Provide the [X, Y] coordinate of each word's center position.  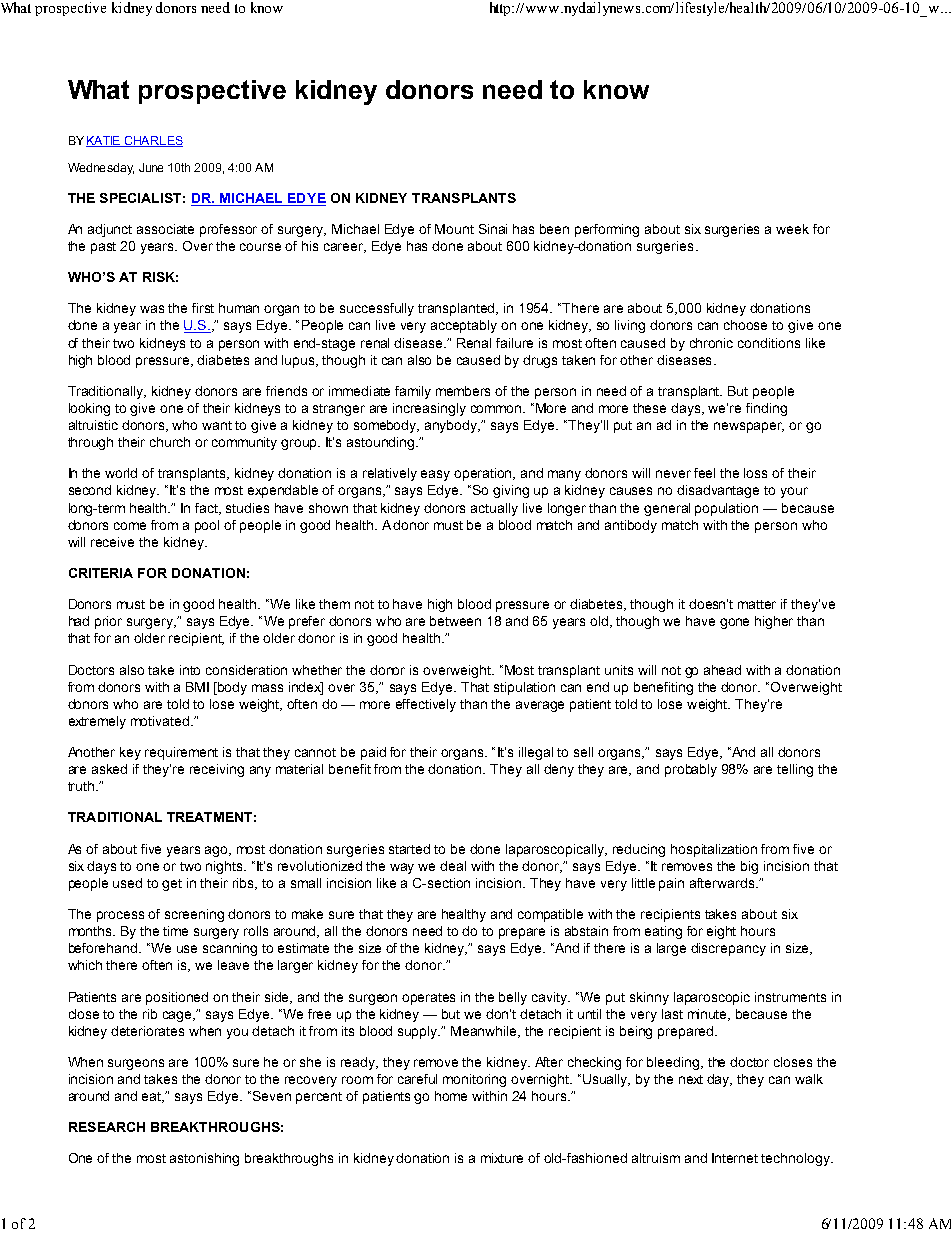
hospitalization [714, 850]
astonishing [204, 1159]
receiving [217, 770]
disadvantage [718, 491]
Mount [454, 229]
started [409, 849]
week [792, 229]
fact [208, 509]
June [151, 167]
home [451, 1096]
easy [435, 475]
